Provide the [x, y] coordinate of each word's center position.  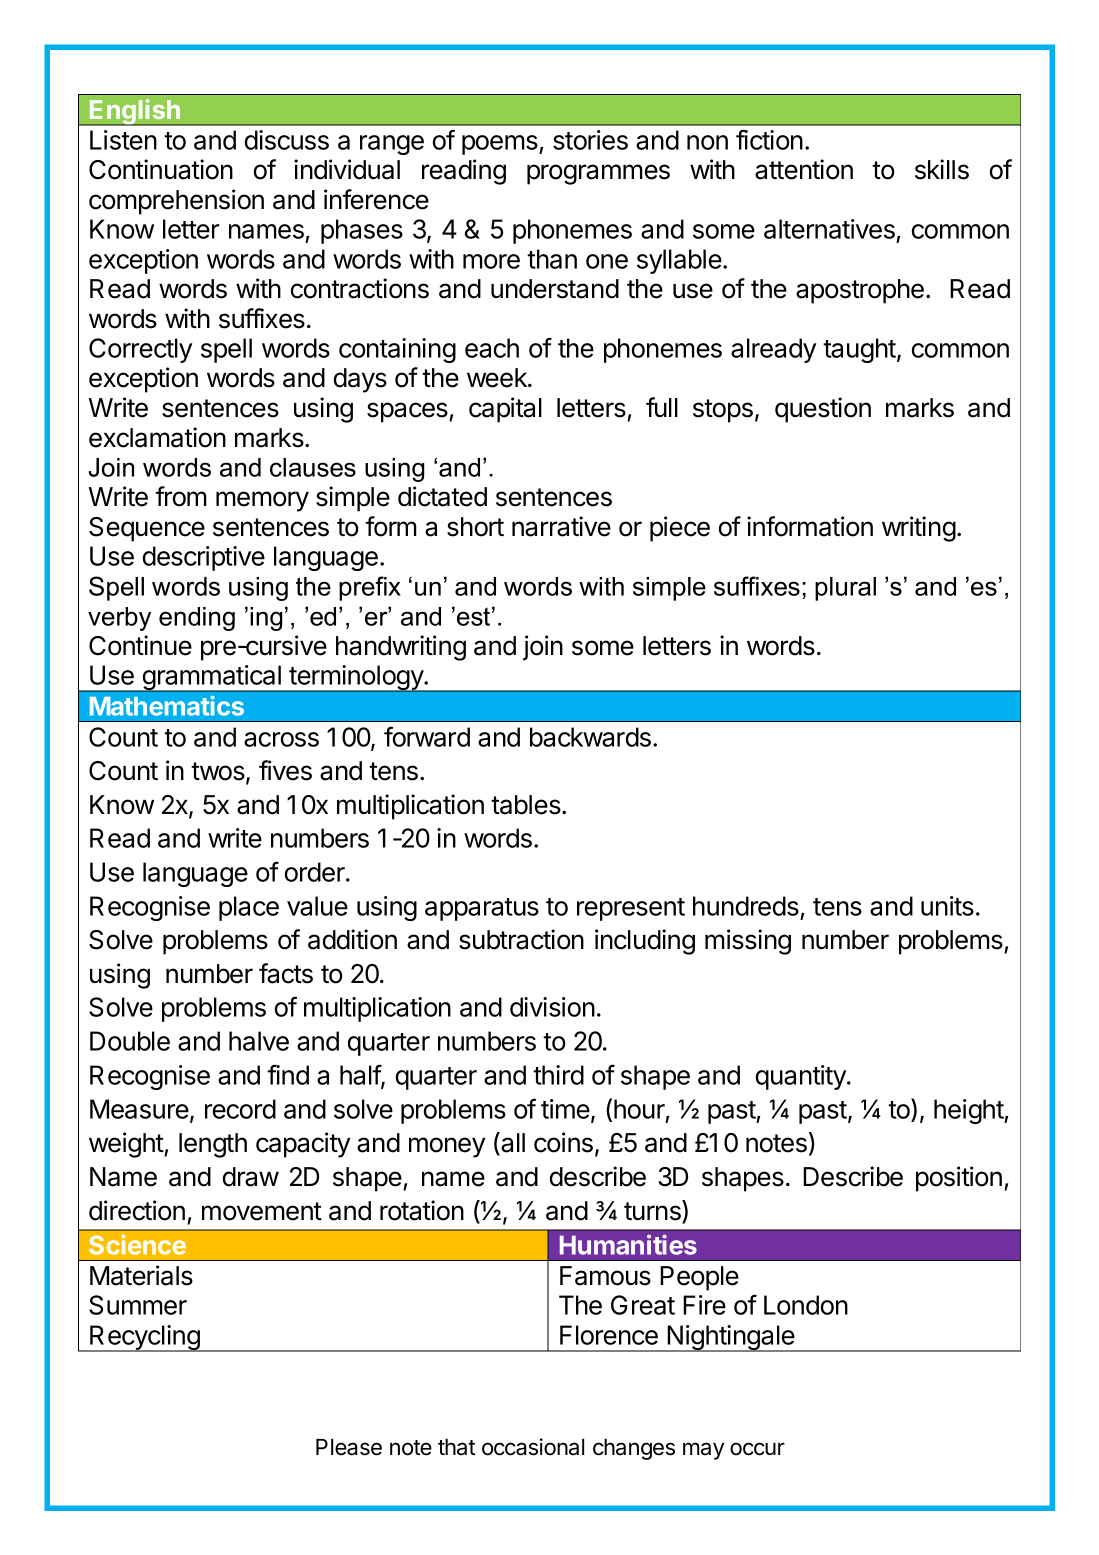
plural [845, 589]
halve [259, 1041]
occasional [533, 1447]
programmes [598, 174]
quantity [802, 1077]
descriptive [204, 558]
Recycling [145, 1338]
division [552, 1007]
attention [804, 169]
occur [757, 1449]
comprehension [176, 202]
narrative [561, 526]
